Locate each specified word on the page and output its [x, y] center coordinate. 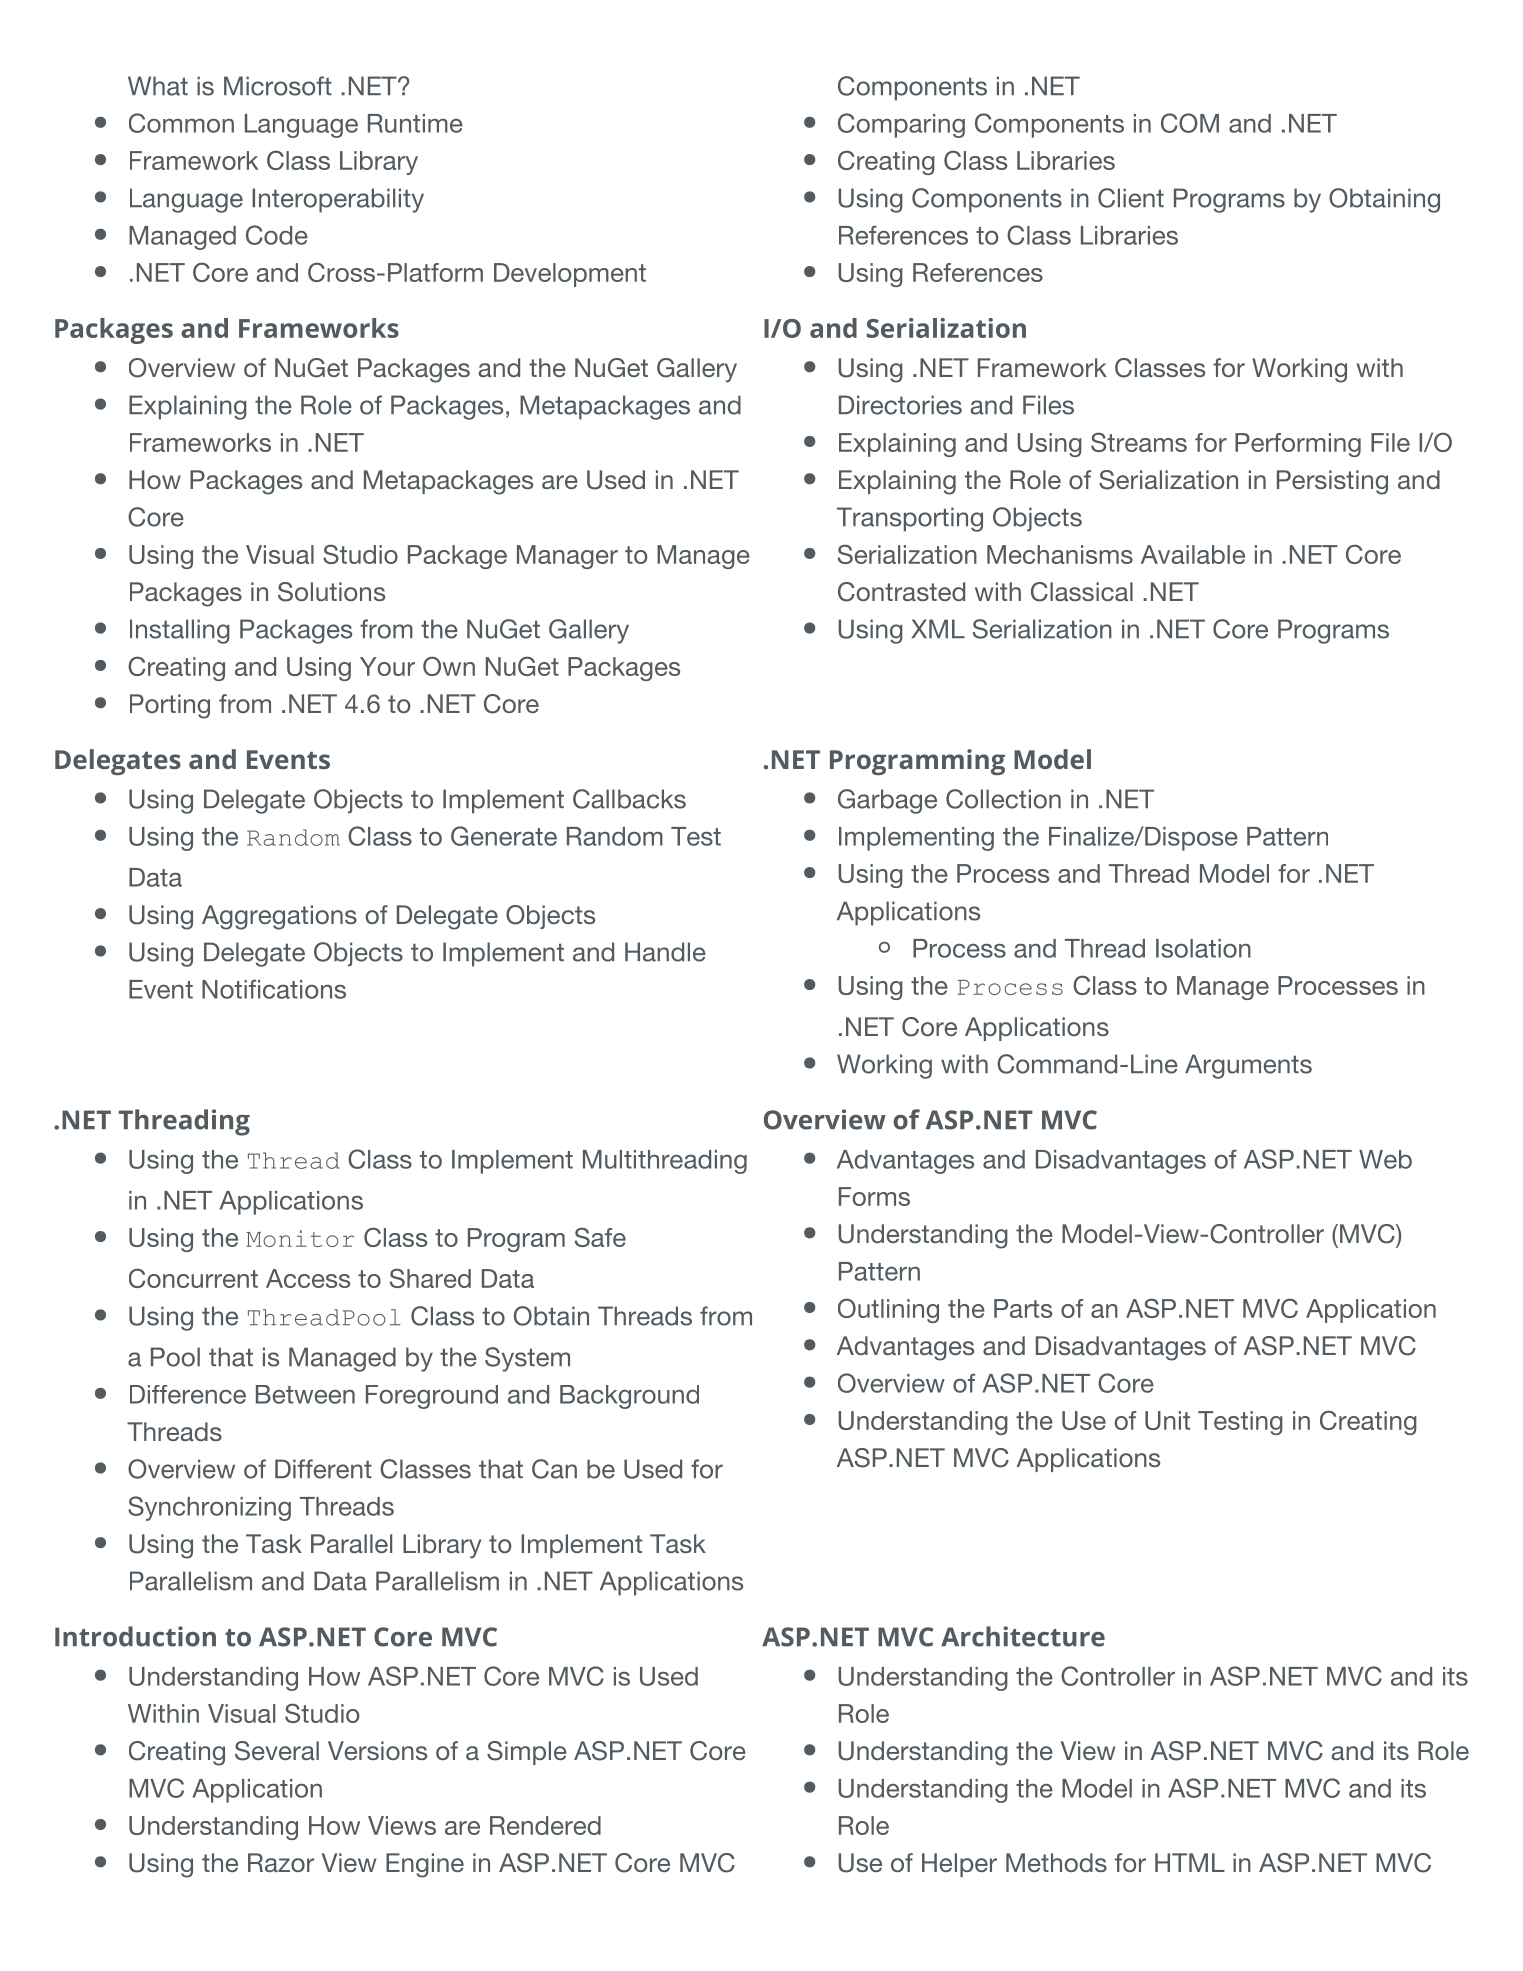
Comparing [901, 125]
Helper [959, 1865]
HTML [1190, 1862]
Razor [281, 1862]
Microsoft [278, 86]
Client [1131, 198]
